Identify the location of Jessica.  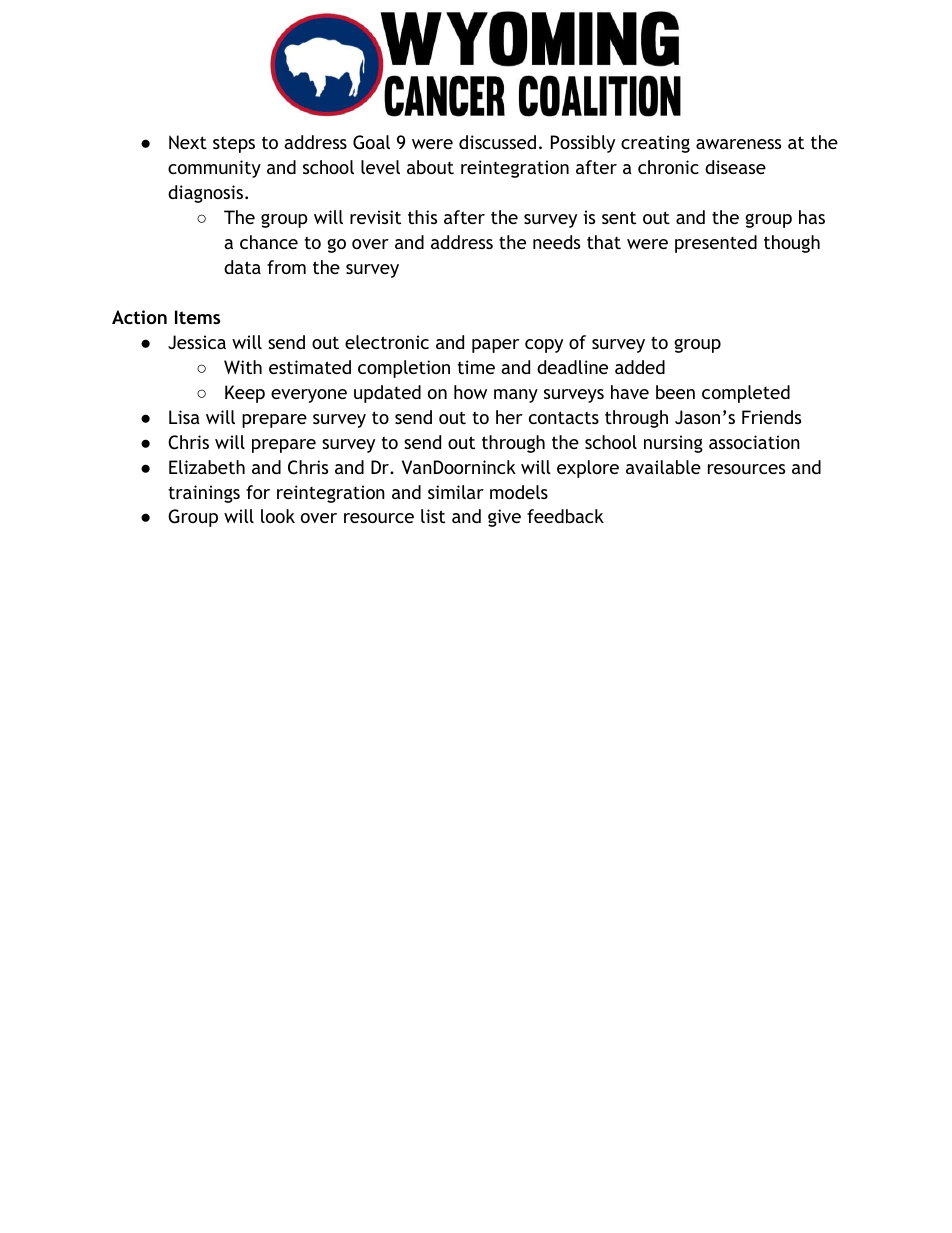
(197, 342).
